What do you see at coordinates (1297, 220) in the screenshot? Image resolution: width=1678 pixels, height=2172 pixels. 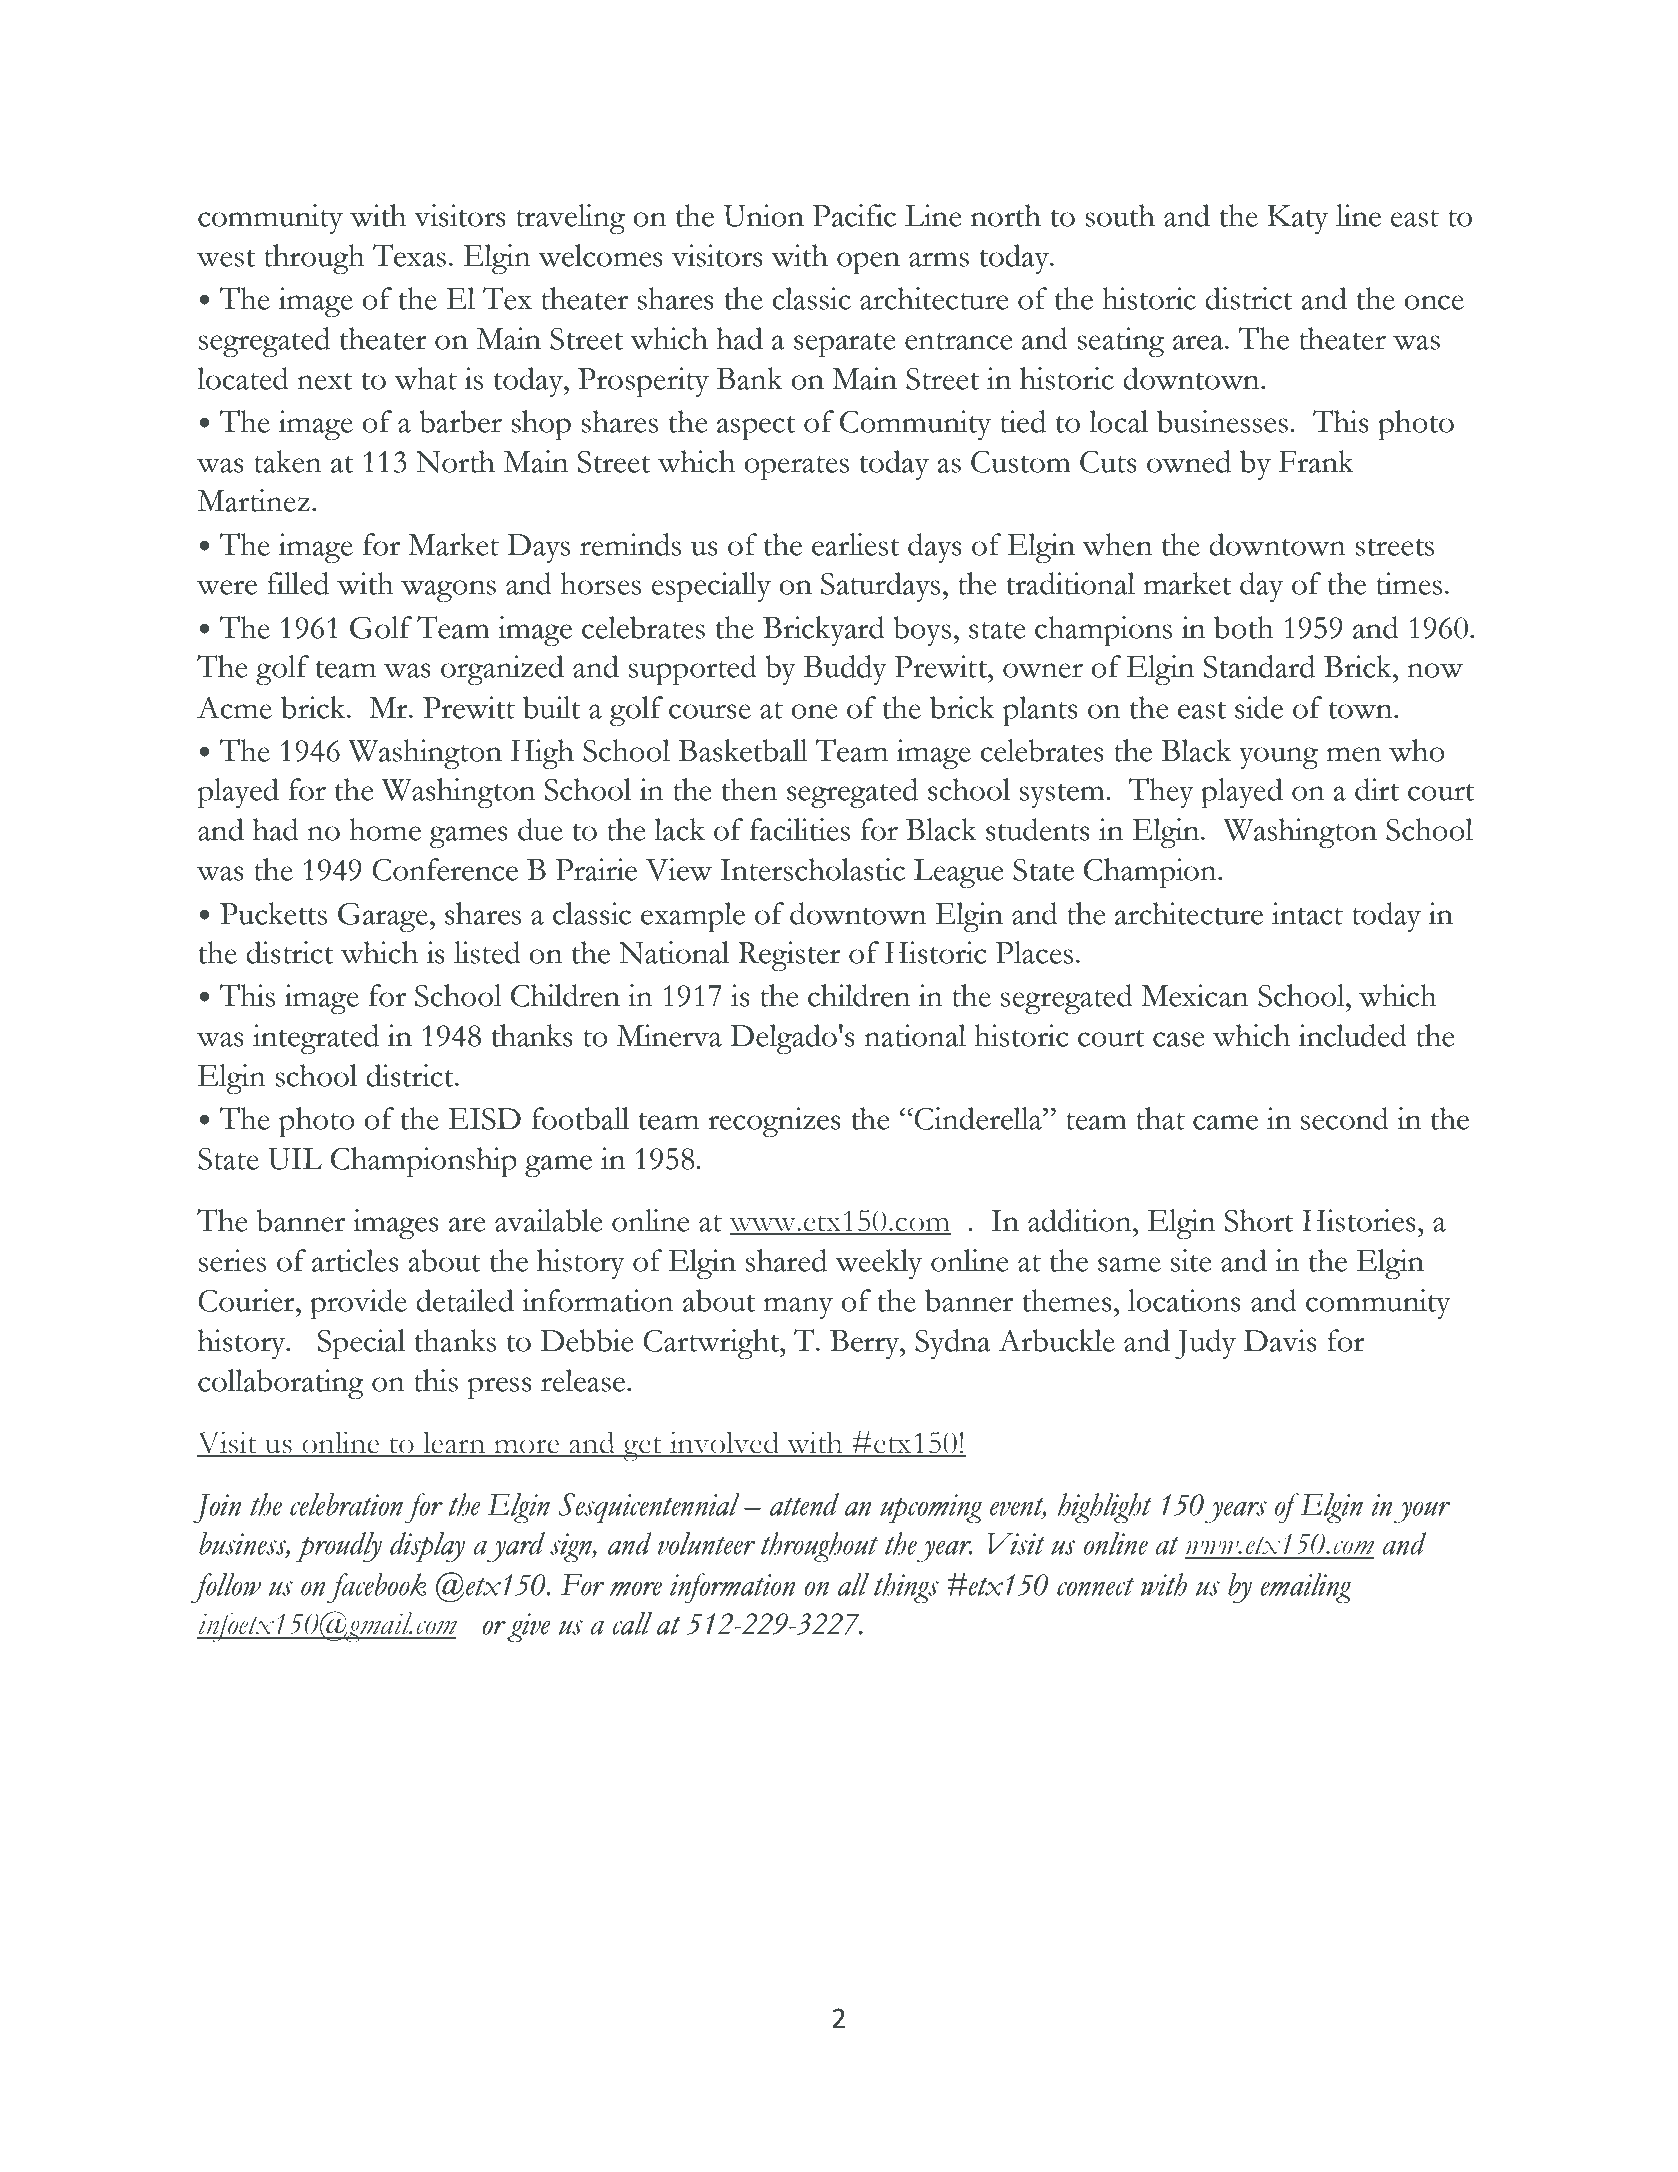 I see `Katy` at bounding box center [1297, 220].
